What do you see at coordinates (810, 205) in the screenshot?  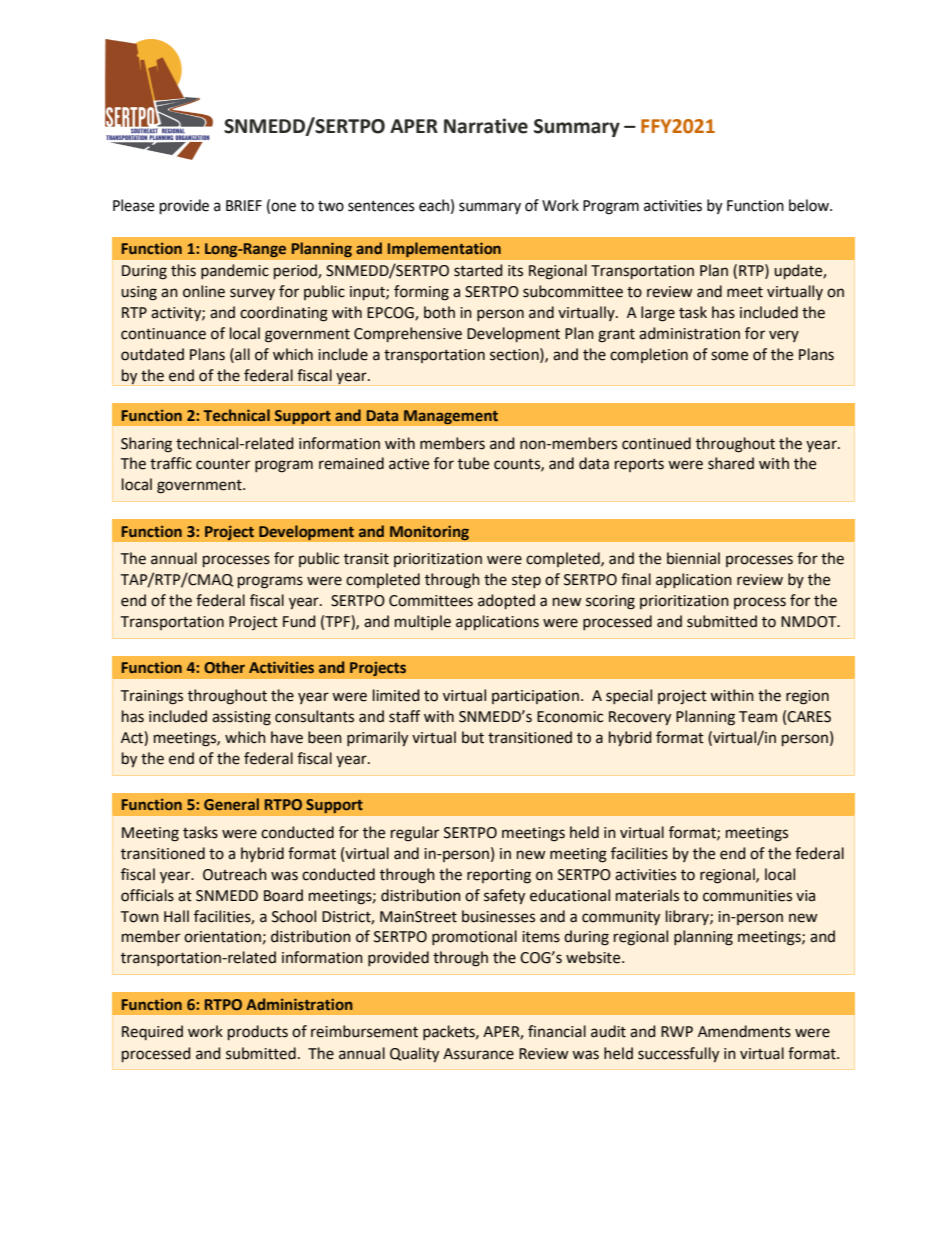 I see `below` at bounding box center [810, 205].
